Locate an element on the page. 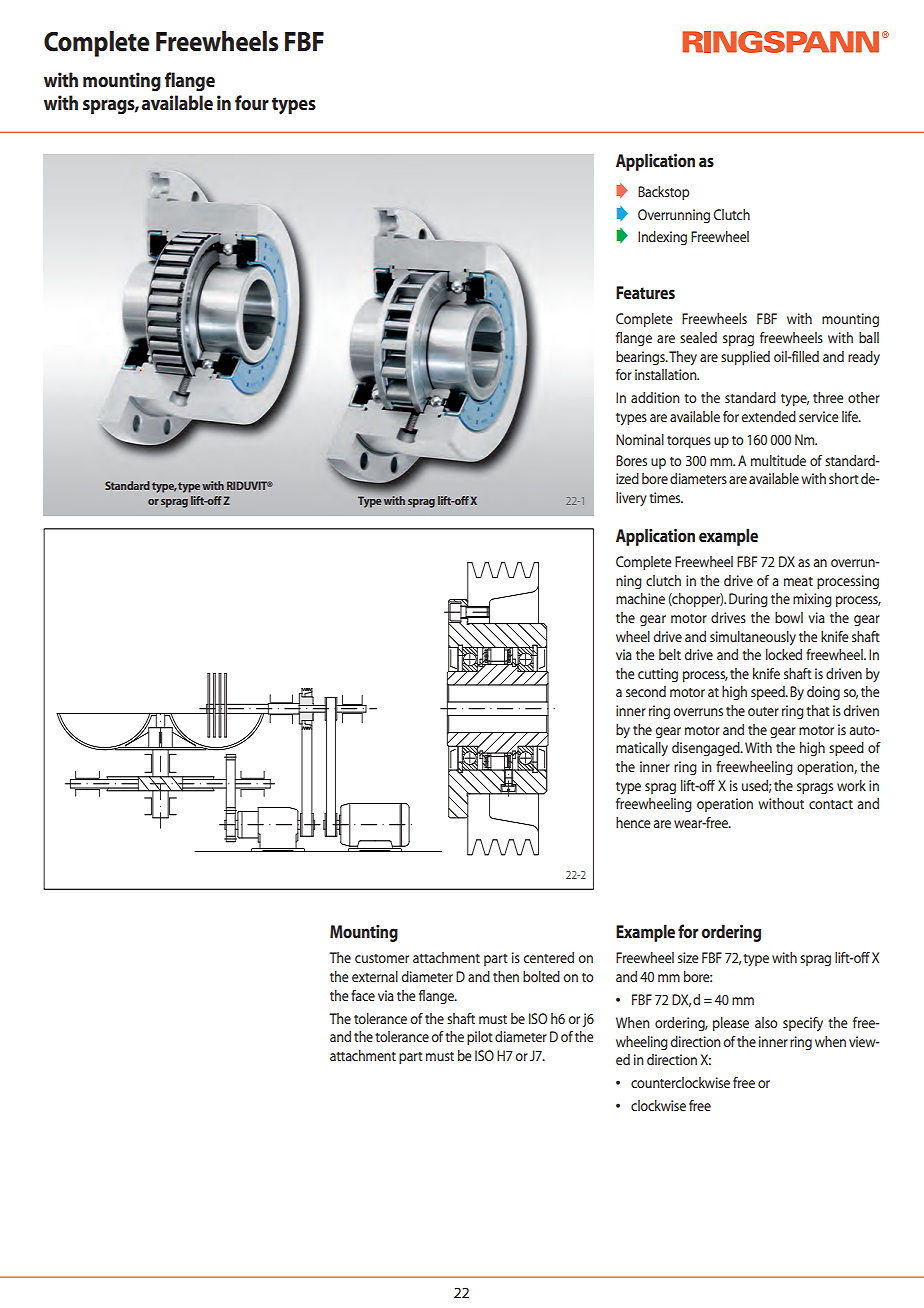 The width and height of the image is (924, 1308). bowl is located at coordinates (789, 617).
